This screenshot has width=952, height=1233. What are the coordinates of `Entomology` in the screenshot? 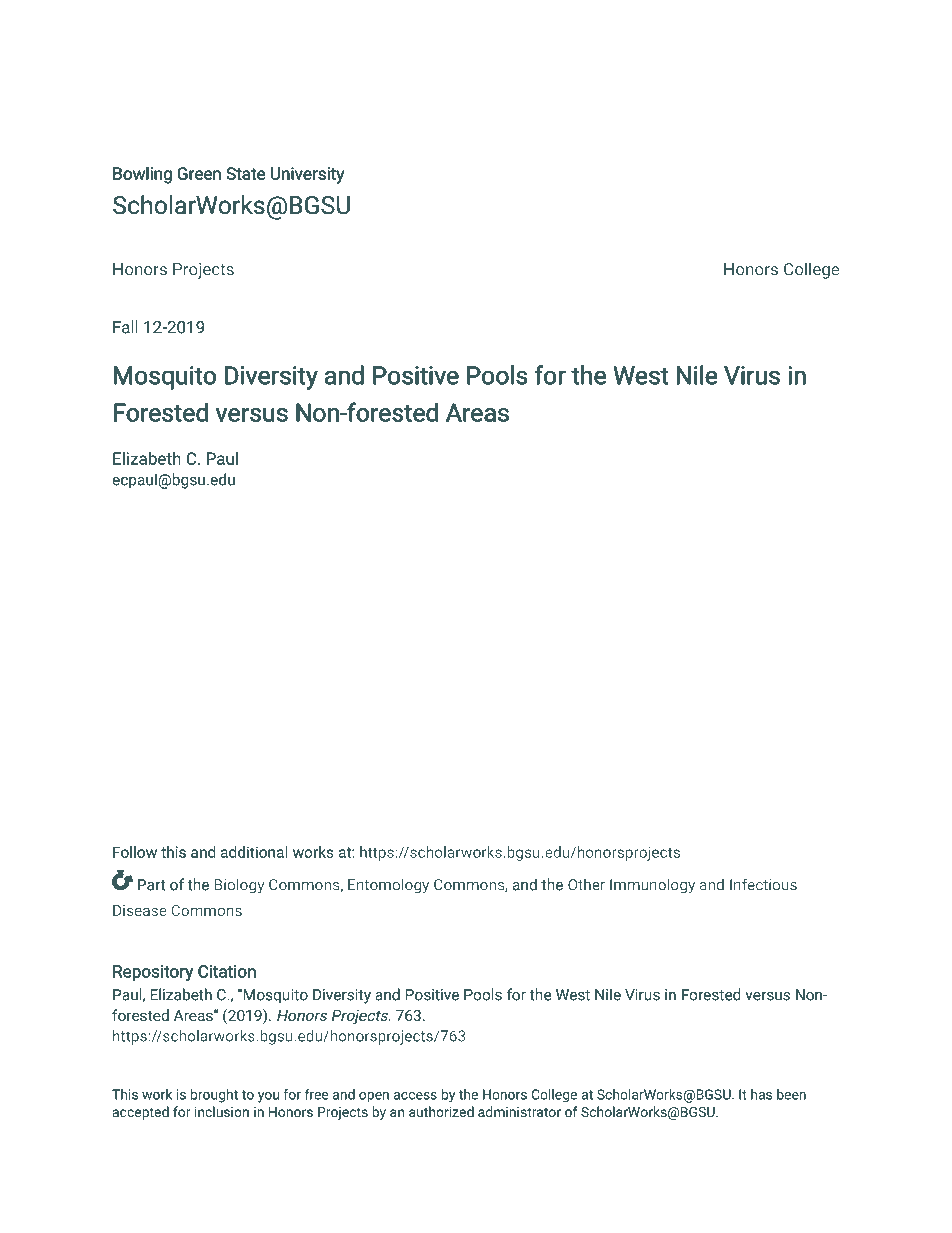 It's located at (388, 886).
